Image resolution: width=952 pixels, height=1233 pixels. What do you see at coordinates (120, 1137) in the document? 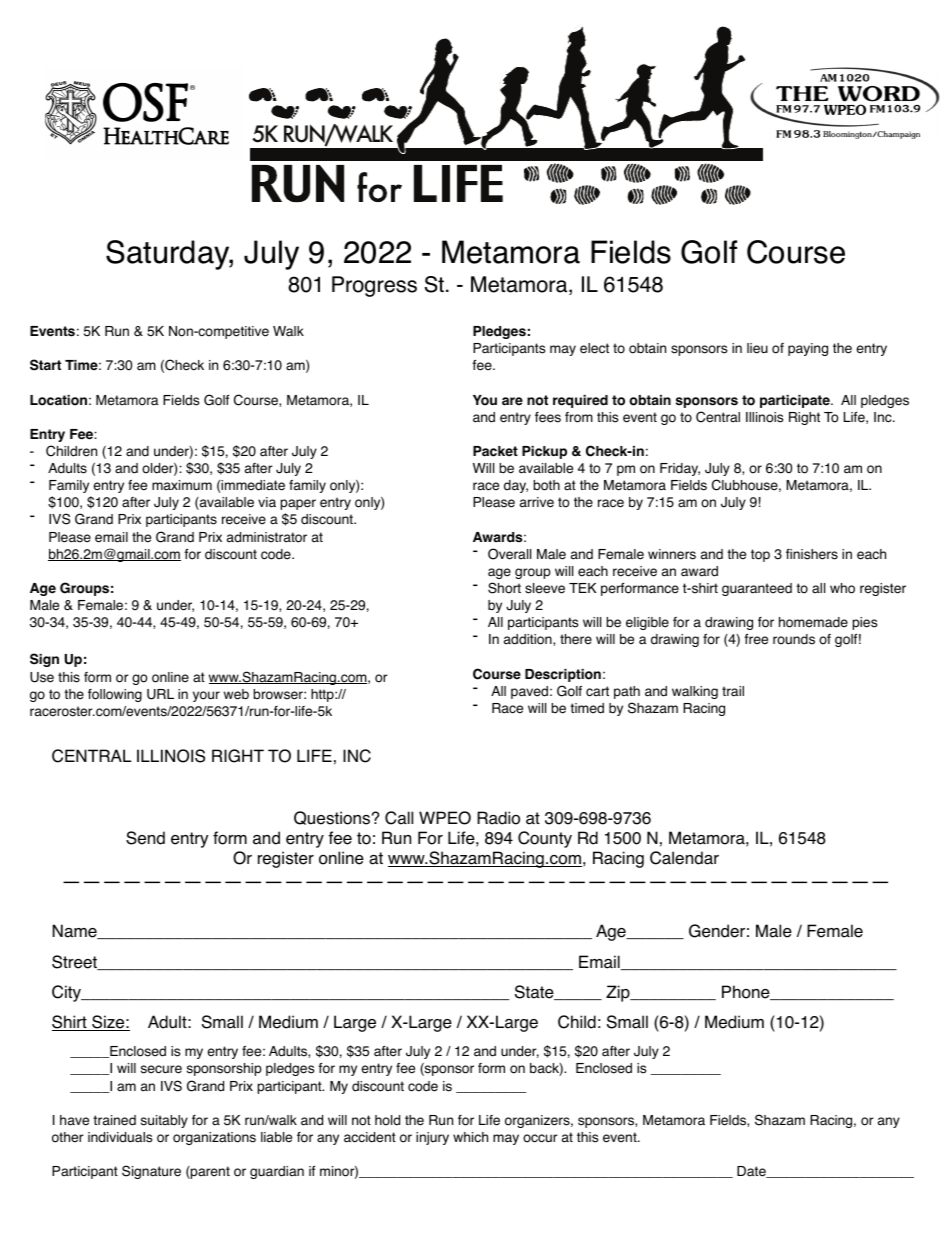
I see `individuals` at bounding box center [120, 1137].
